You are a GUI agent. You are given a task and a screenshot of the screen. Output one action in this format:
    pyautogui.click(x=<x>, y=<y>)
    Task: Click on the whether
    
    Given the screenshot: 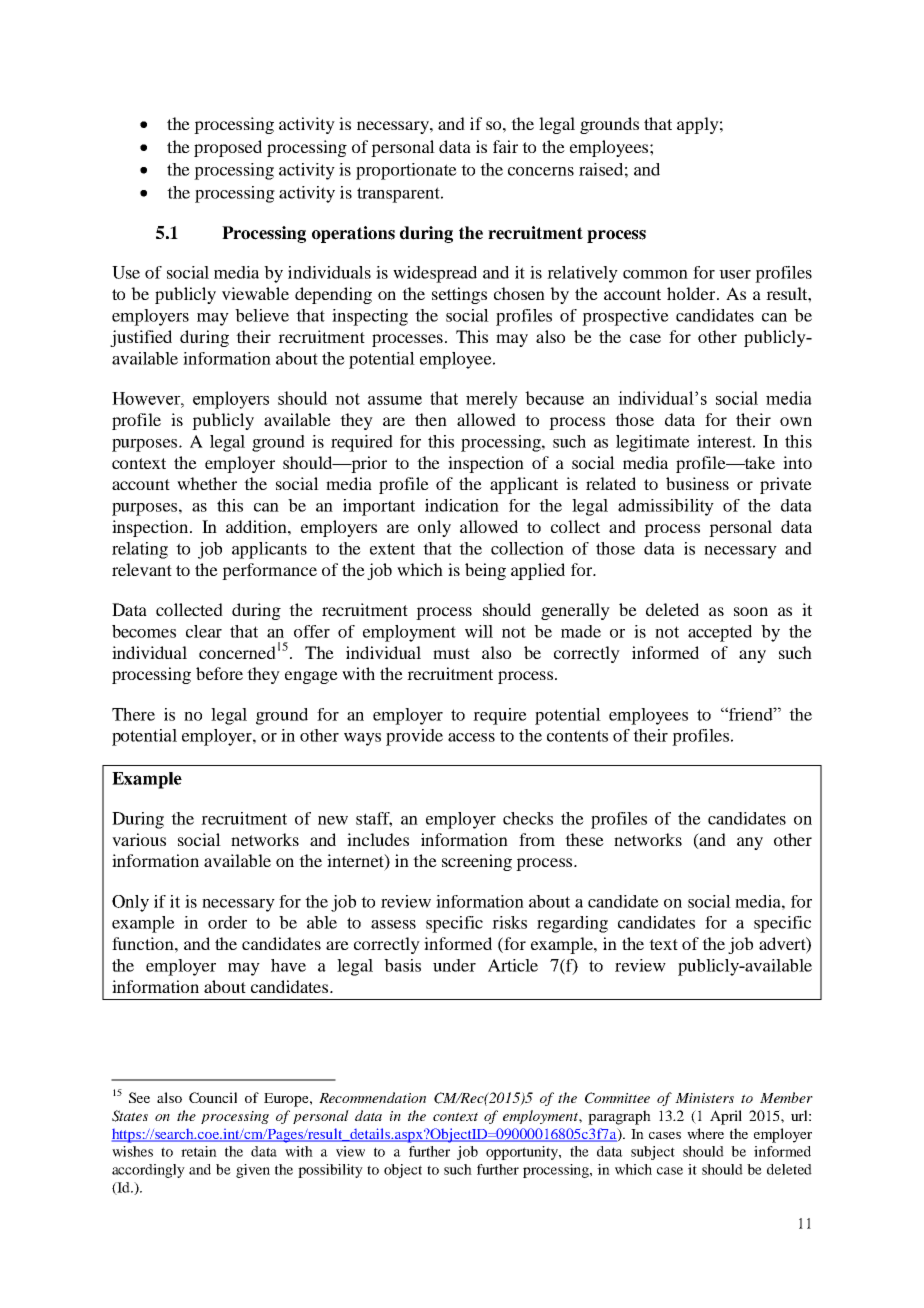 What is the action you would take?
    pyautogui.click(x=207, y=483)
